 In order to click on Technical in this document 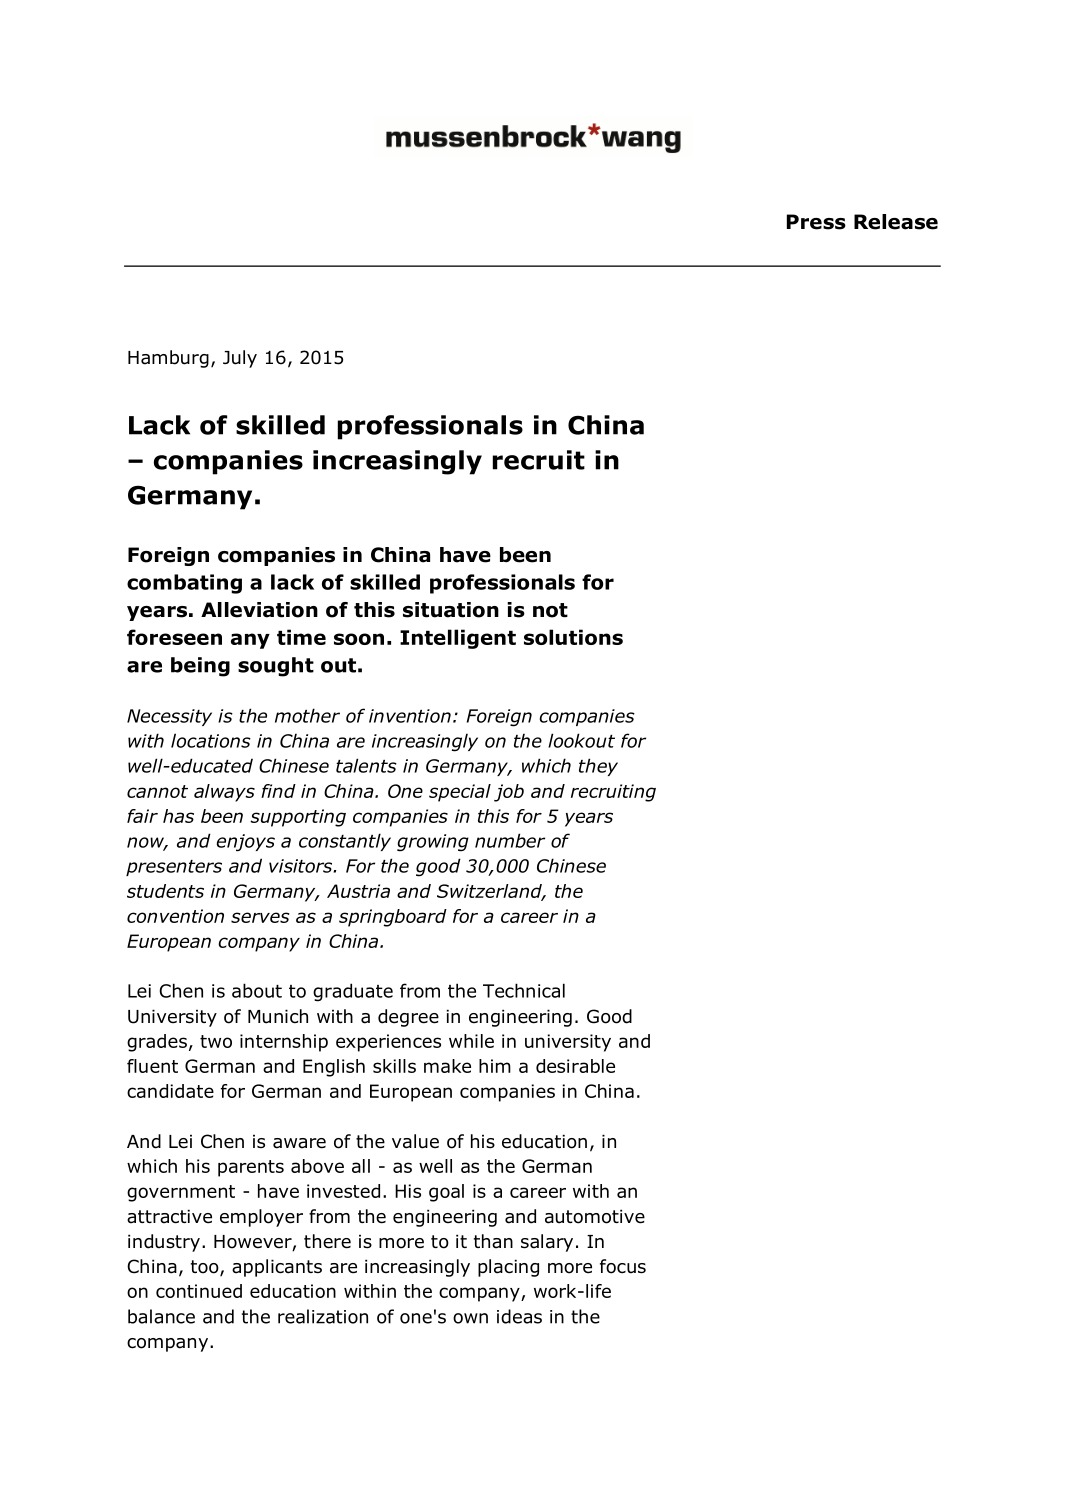, I will do `click(524, 990)`.
